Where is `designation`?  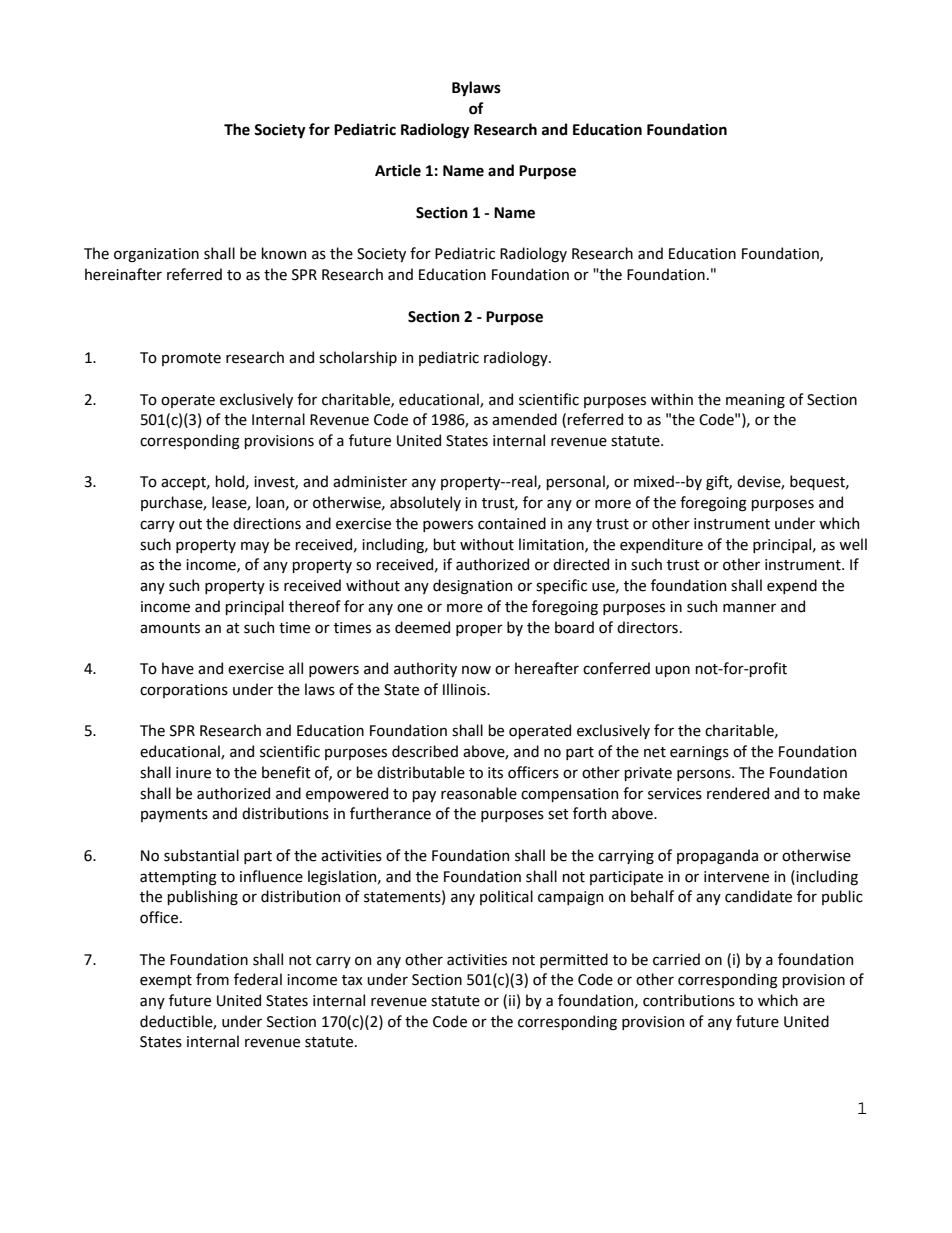
designation is located at coordinates (472, 587).
